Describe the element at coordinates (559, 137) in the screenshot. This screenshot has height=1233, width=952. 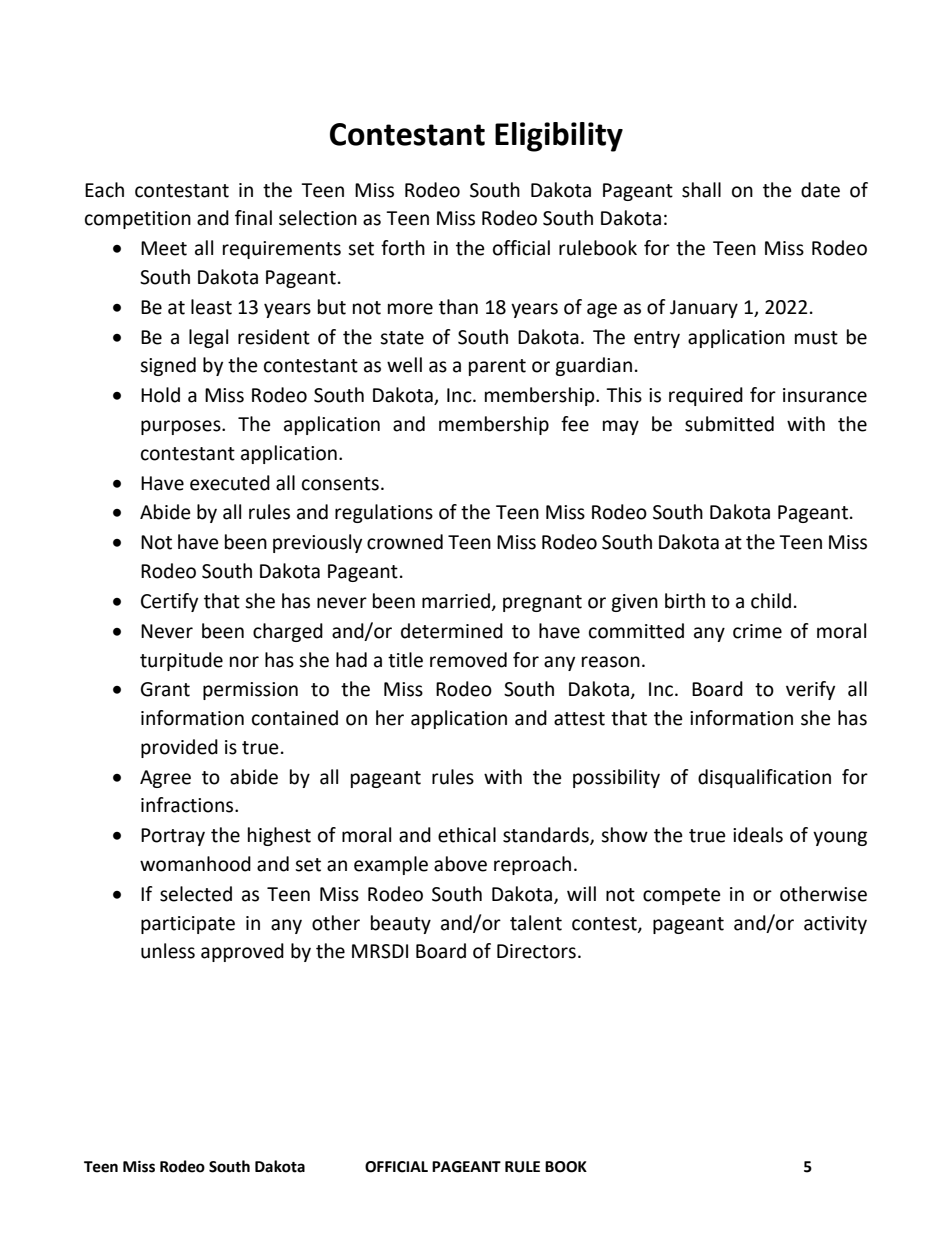
I see `Eligibility` at that location.
